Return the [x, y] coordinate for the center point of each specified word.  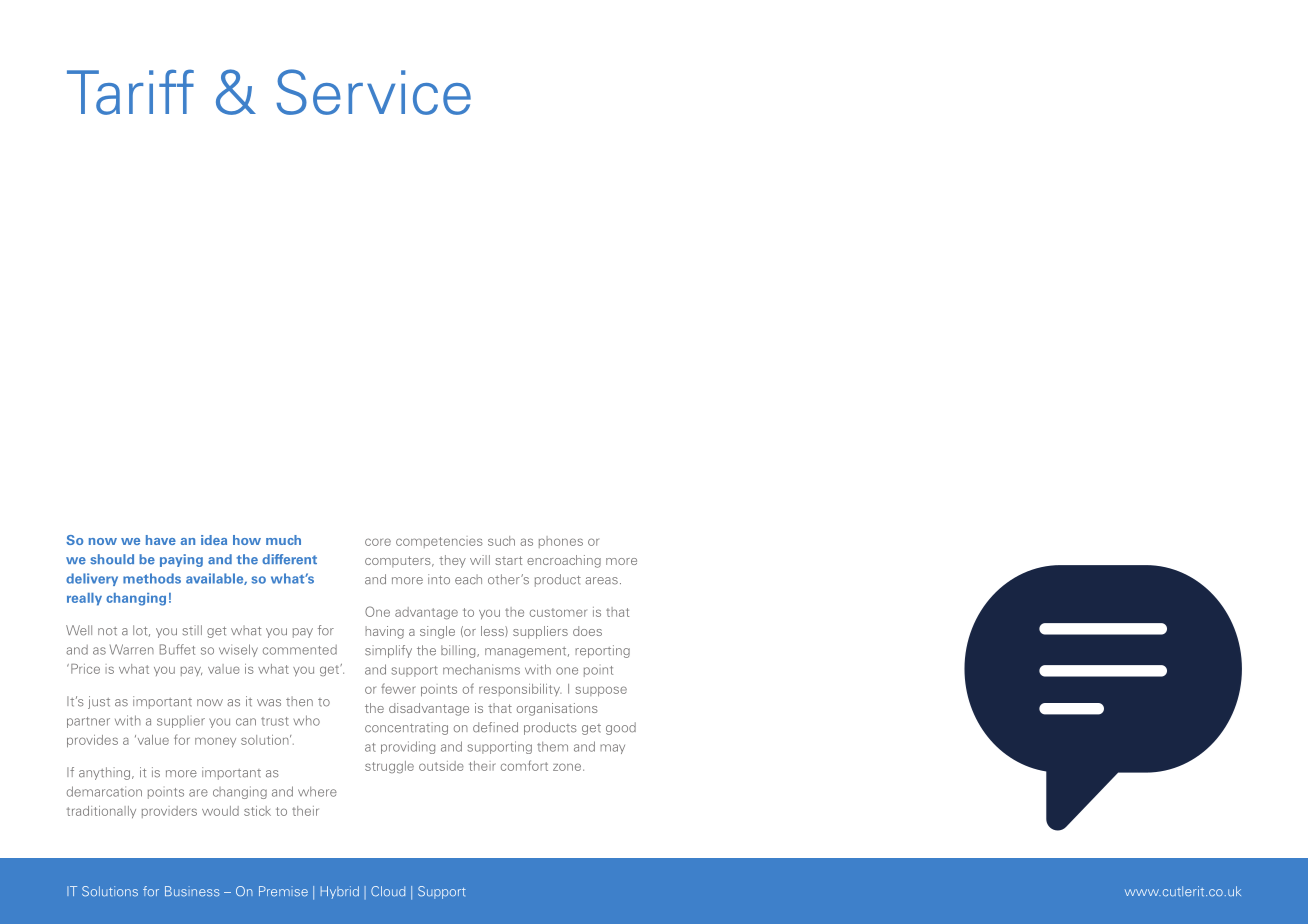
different [289, 559]
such [501, 541]
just [99, 702]
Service [374, 92]
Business [192, 891]
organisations [557, 709]
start [508, 560]
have [161, 540]
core [378, 542]
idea [214, 540]
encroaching [564, 561]
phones [561, 542]
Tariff [130, 92]
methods [152, 578]
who [306, 720]
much [283, 540]
